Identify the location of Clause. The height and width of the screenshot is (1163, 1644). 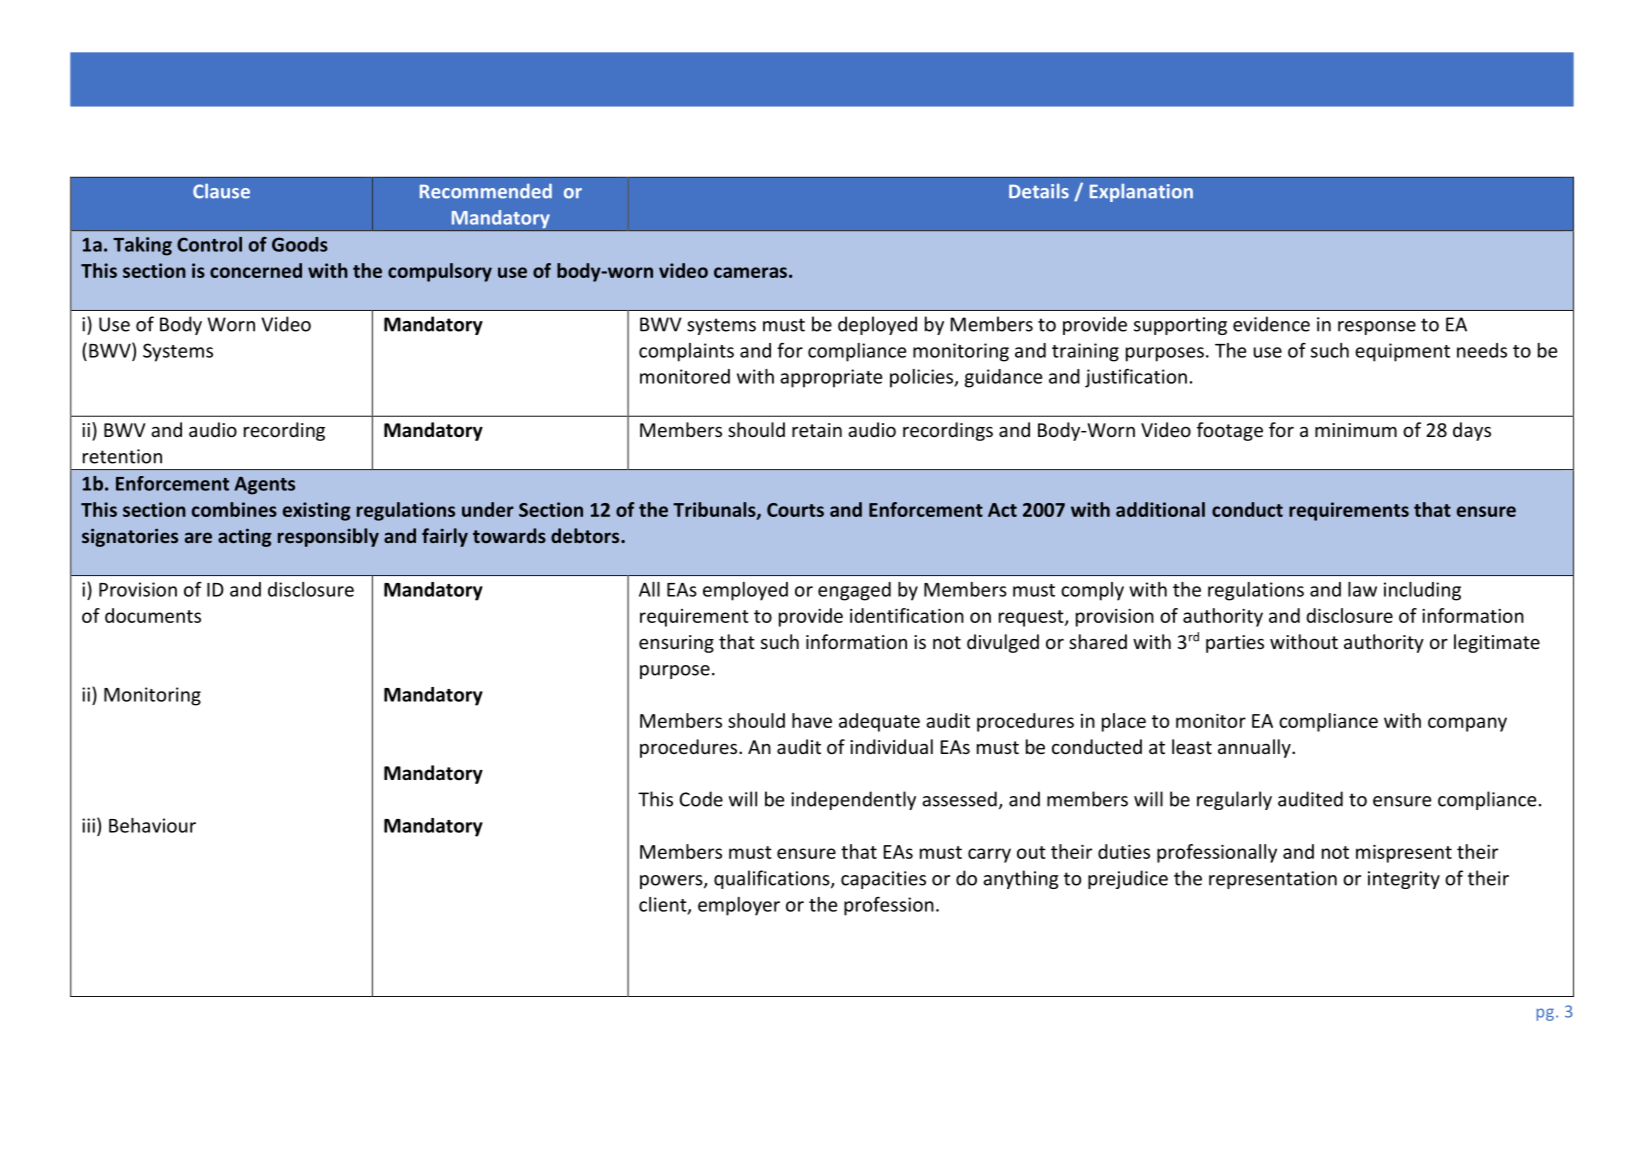
(221, 191).
